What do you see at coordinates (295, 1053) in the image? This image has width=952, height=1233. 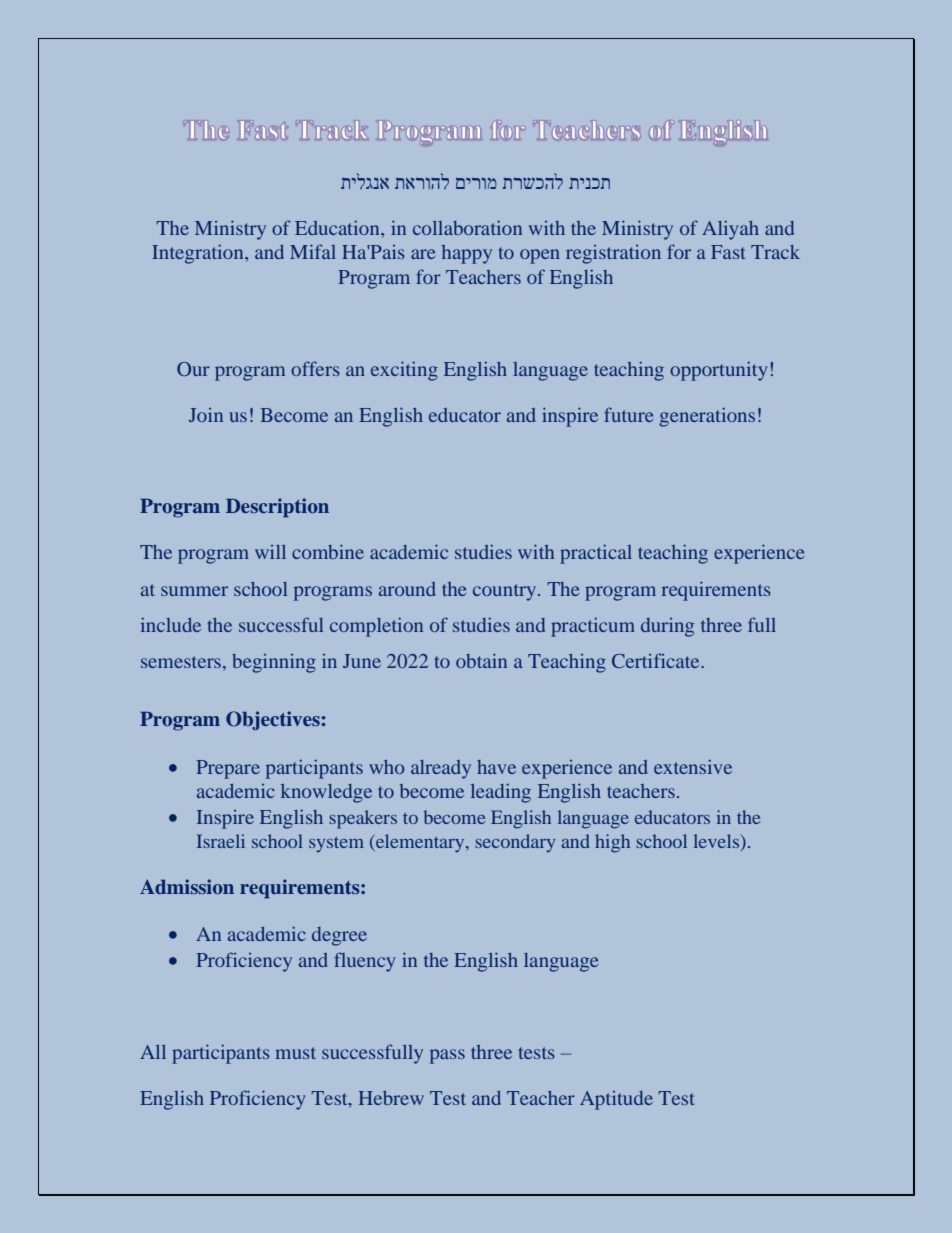 I see `must` at bounding box center [295, 1053].
